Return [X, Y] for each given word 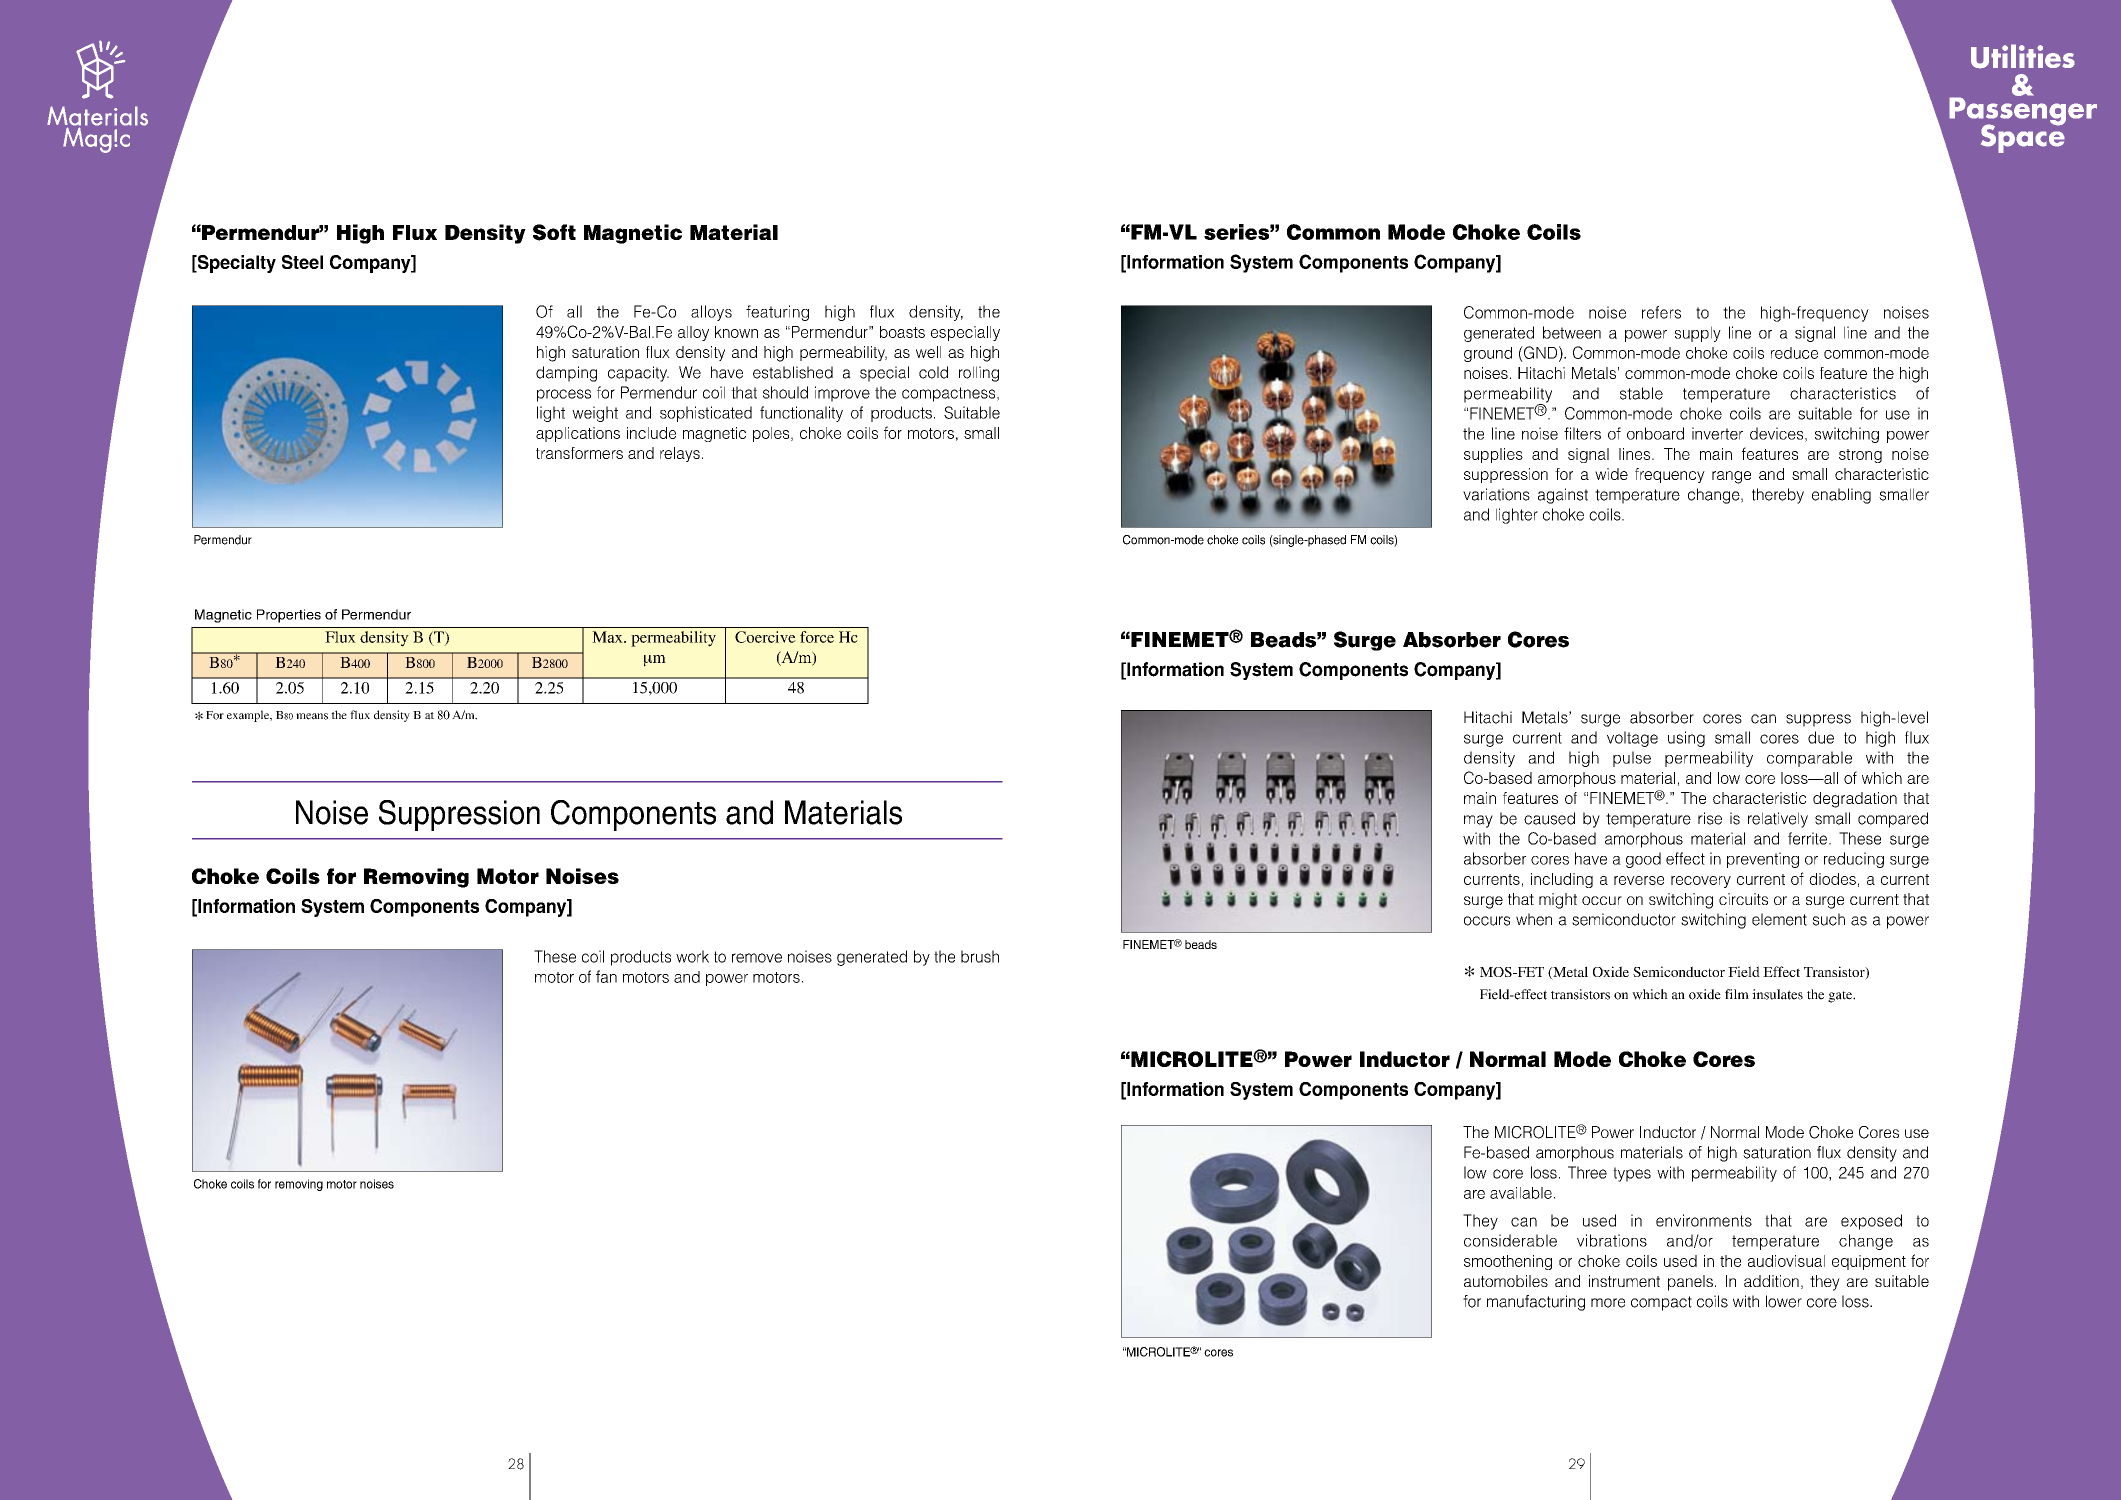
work [692, 956]
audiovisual [1786, 1261]
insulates [1777, 994]
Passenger [2023, 111]
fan [606, 976]
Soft [554, 232]
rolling [979, 374]
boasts [902, 332]
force [817, 637]
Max [608, 637]
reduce [1794, 353]
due [1821, 737]
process [564, 395]
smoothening [1508, 1262]
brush [980, 956]
